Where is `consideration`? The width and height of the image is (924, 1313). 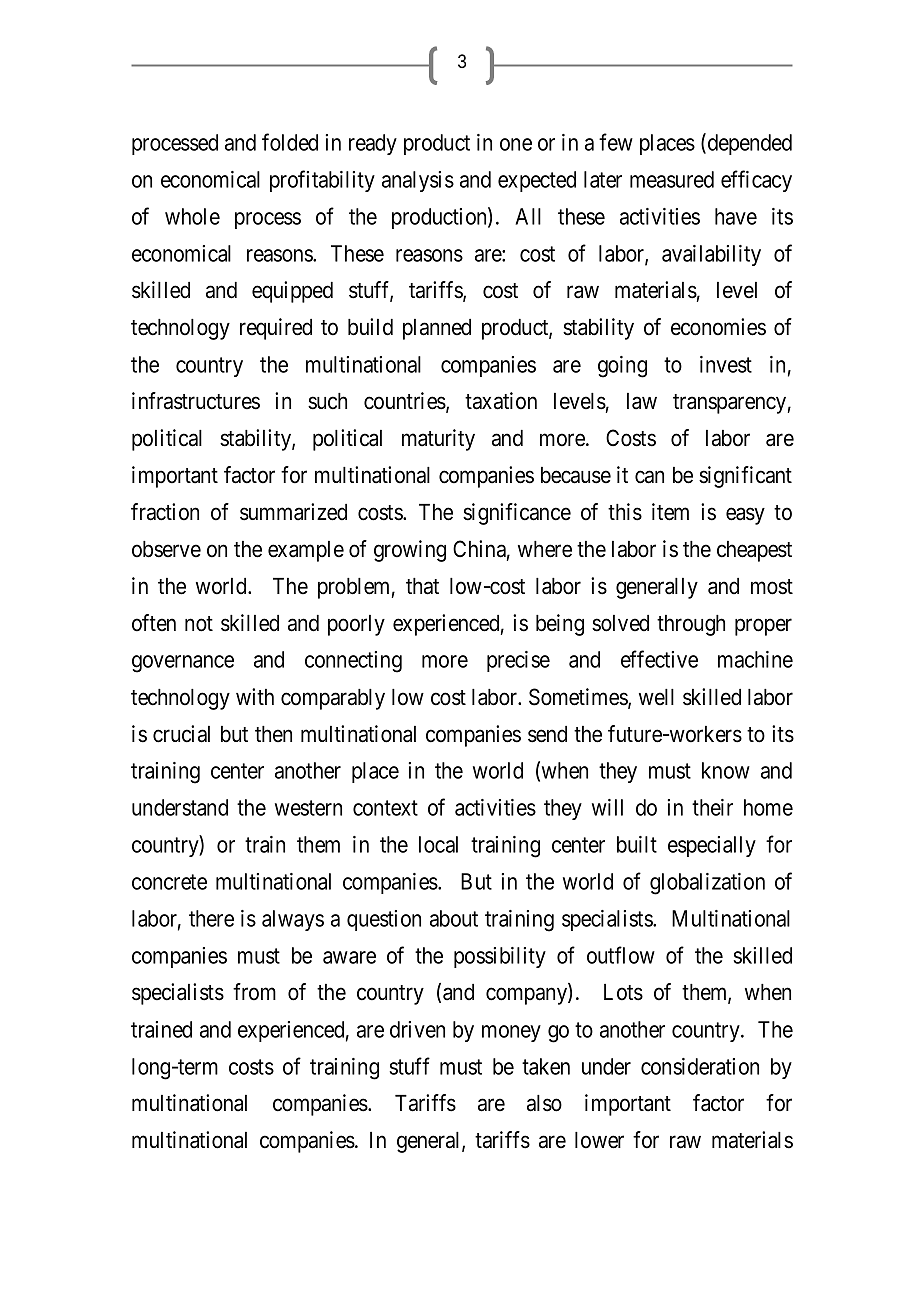
consideration is located at coordinates (700, 1066).
